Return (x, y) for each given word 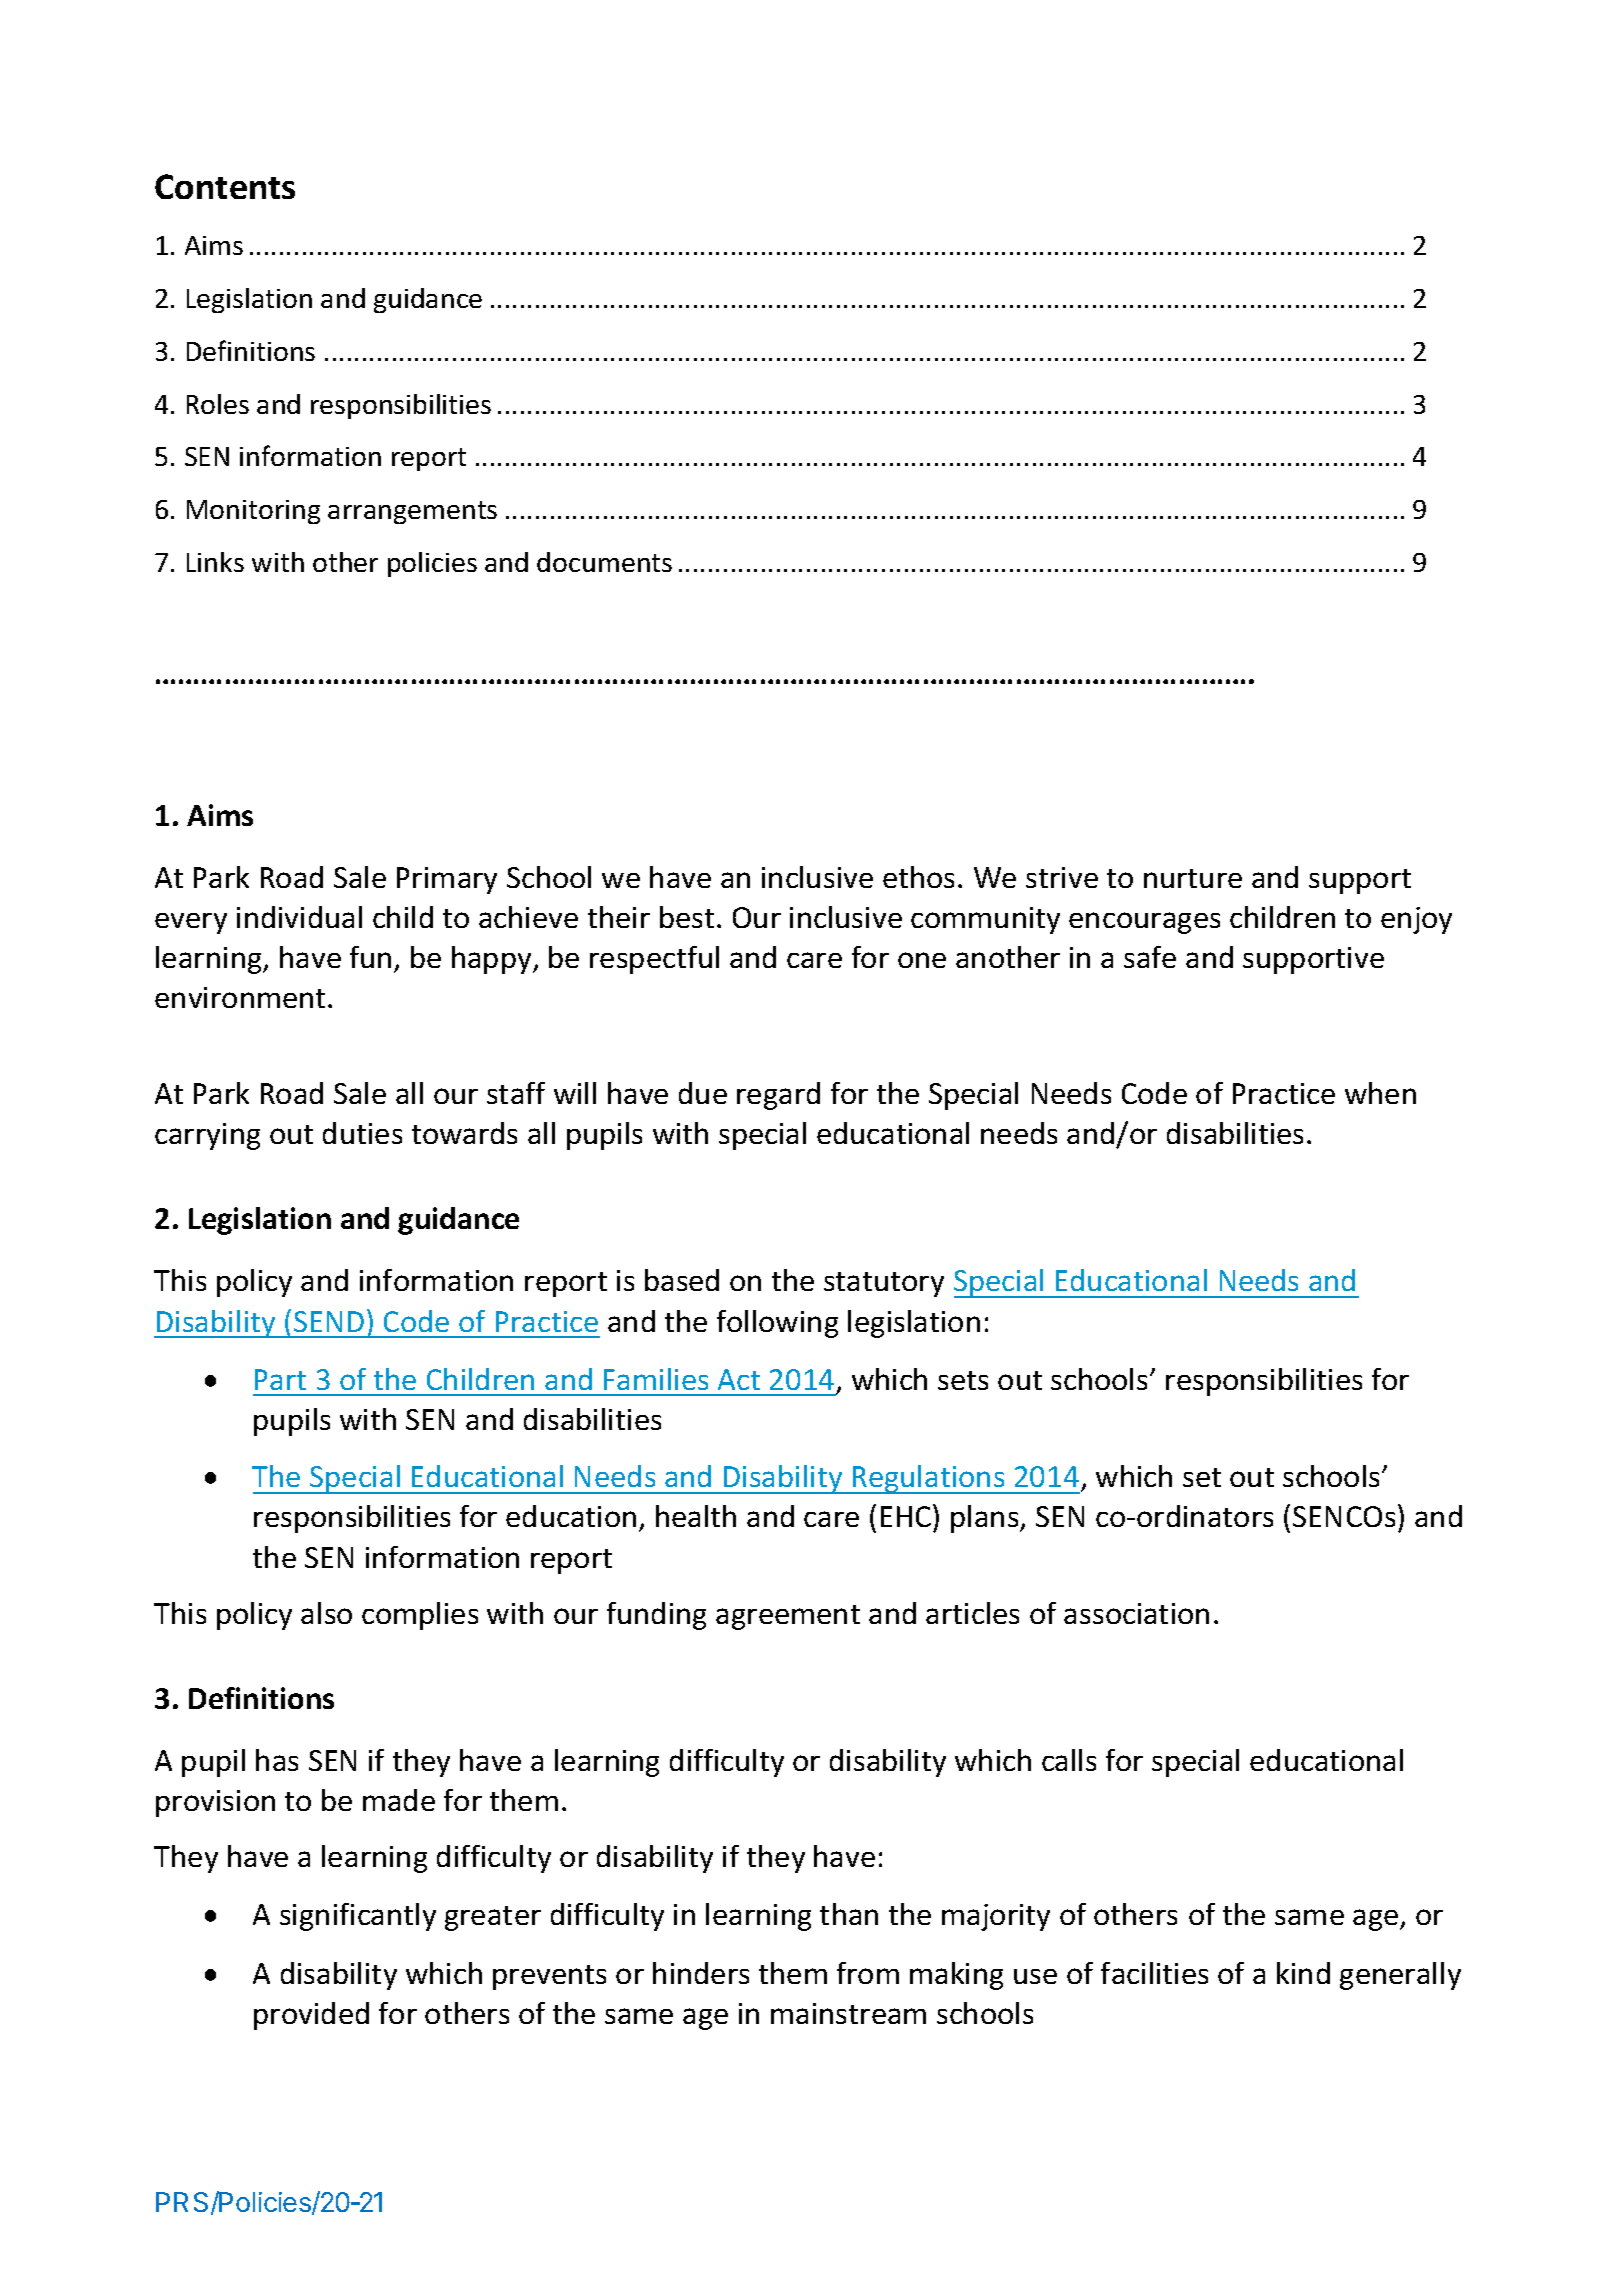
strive (1062, 877)
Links (215, 562)
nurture (1193, 878)
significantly (358, 1917)
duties (362, 1133)
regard (778, 1096)
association (1136, 1613)
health (696, 1516)
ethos (918, 877)
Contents (225, 186)
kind (1303, 1973)
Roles (218, 404)
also (326, 1613)
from (868, 1973)
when (1380, 1093)
